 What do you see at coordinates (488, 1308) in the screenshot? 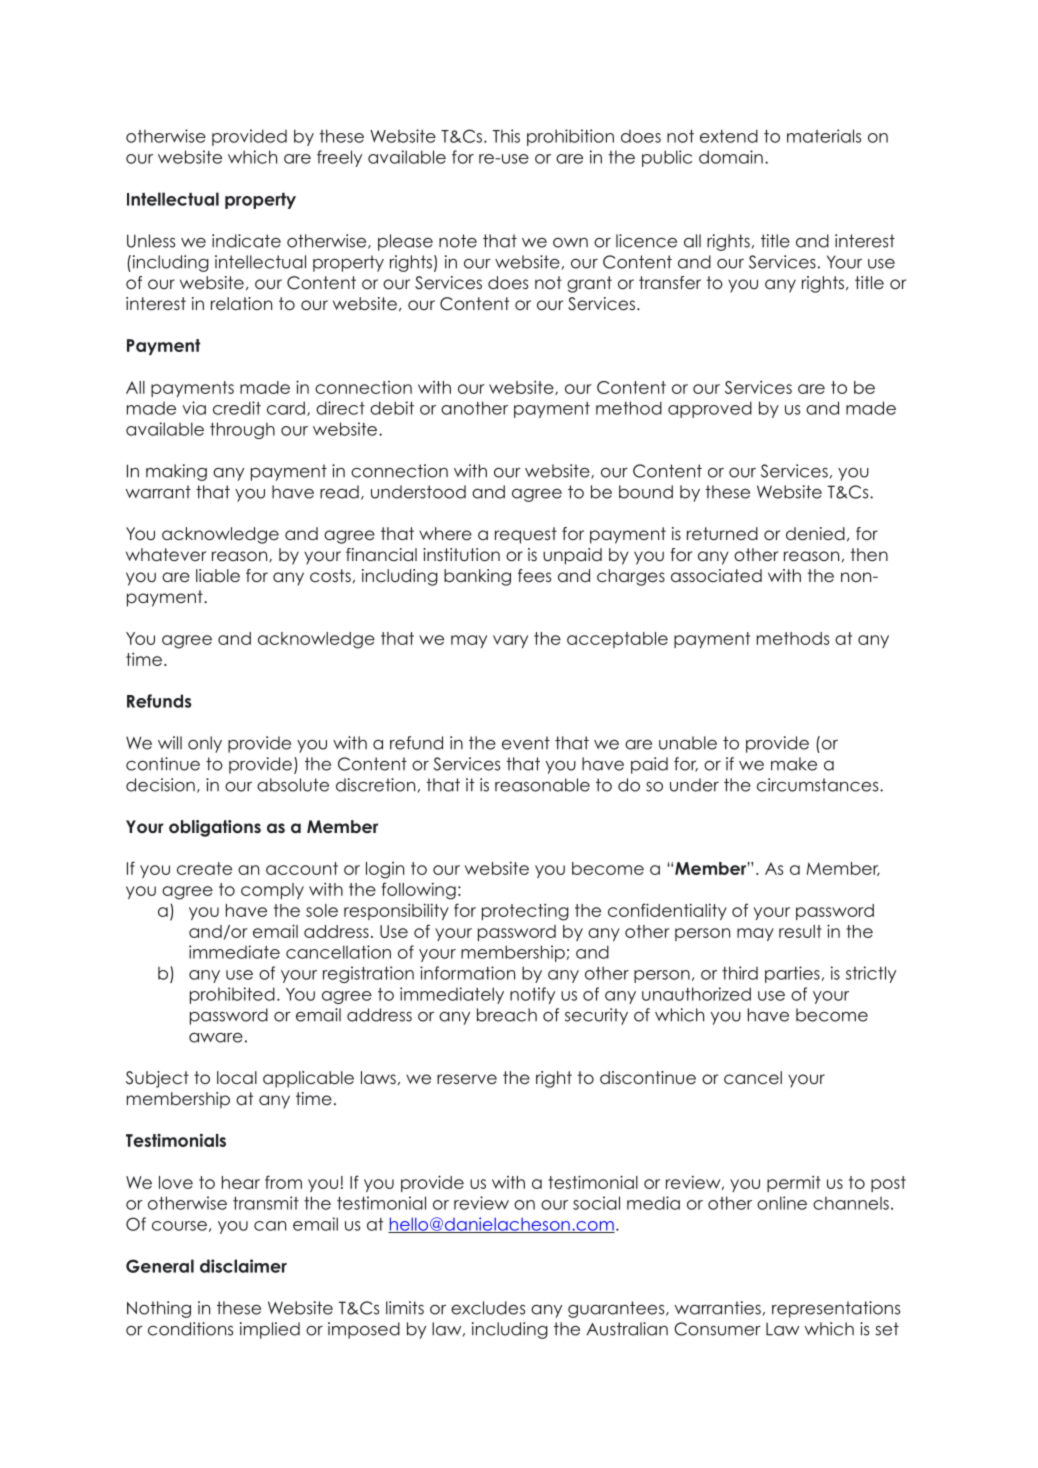
I see `excludes` at bounding box center [488, 1308].
